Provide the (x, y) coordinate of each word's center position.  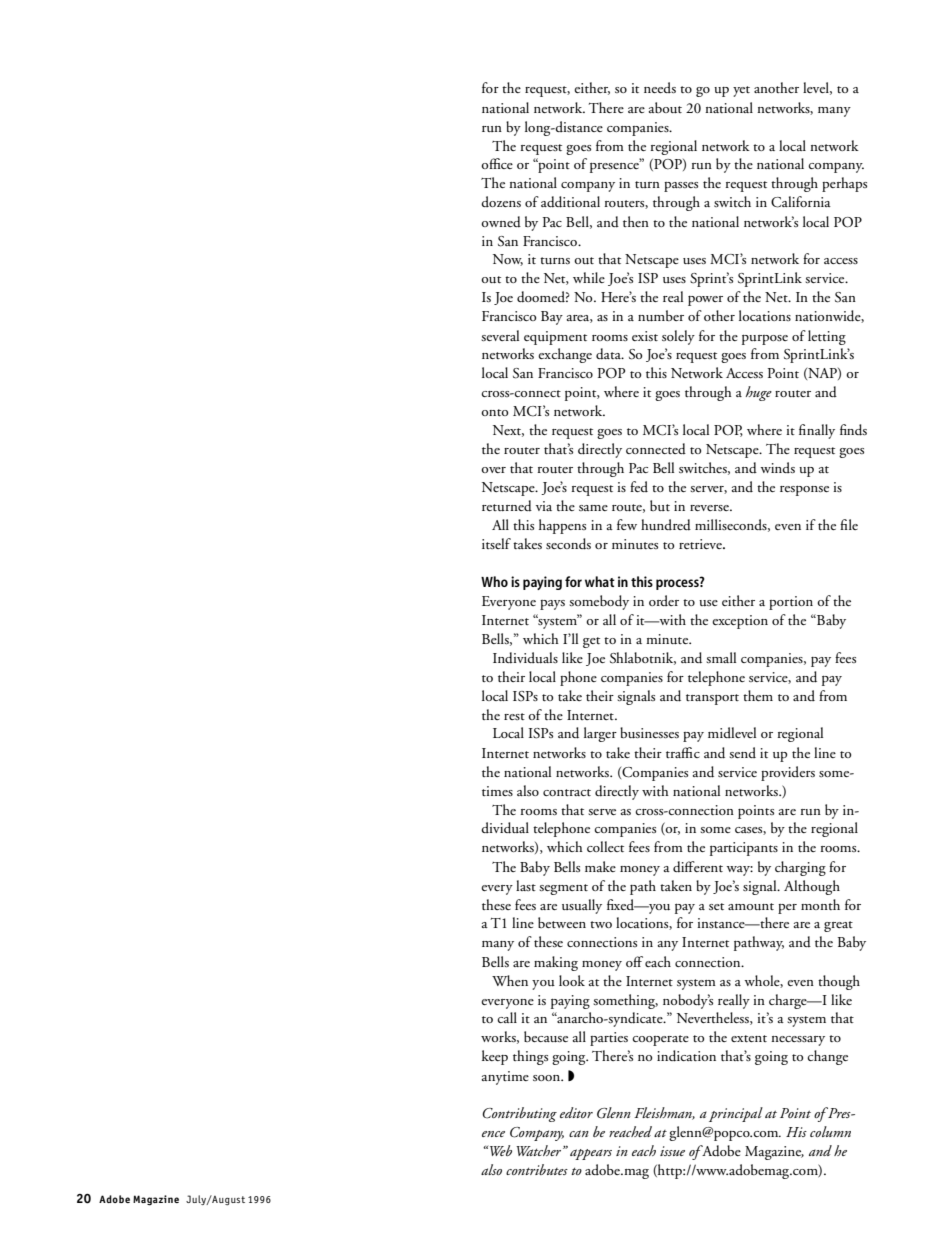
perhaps (844, 184)
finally (817, 431)
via (544, 506)
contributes (537, 1169)
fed (639, 486)
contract (567, 792)
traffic (683, 752)
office (497, 163)
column (830, 1131)
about (665, 107)
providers (788, 773)
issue (672, 1151)
